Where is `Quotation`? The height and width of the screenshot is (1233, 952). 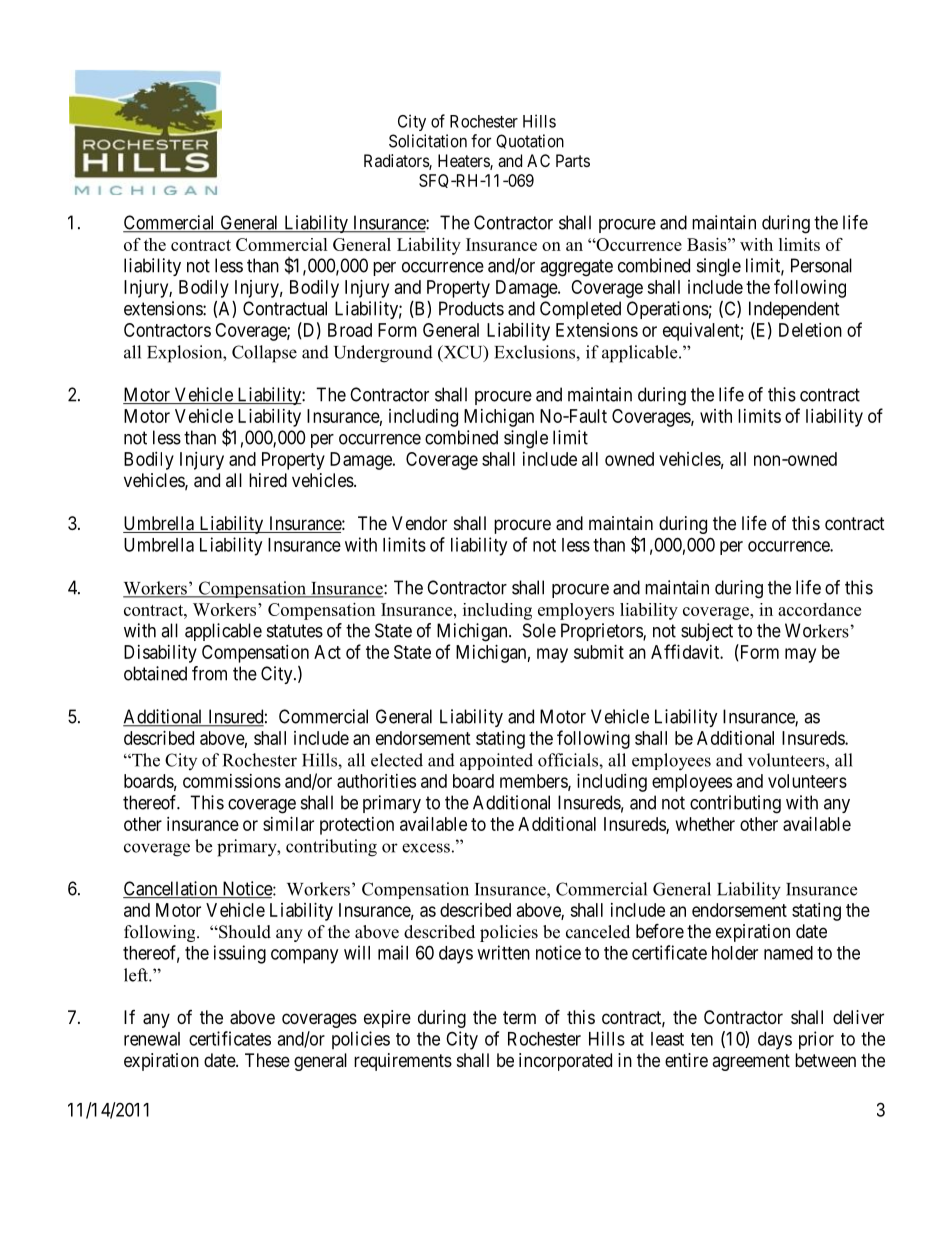 Quotation is located at coordinates (530, 141).
